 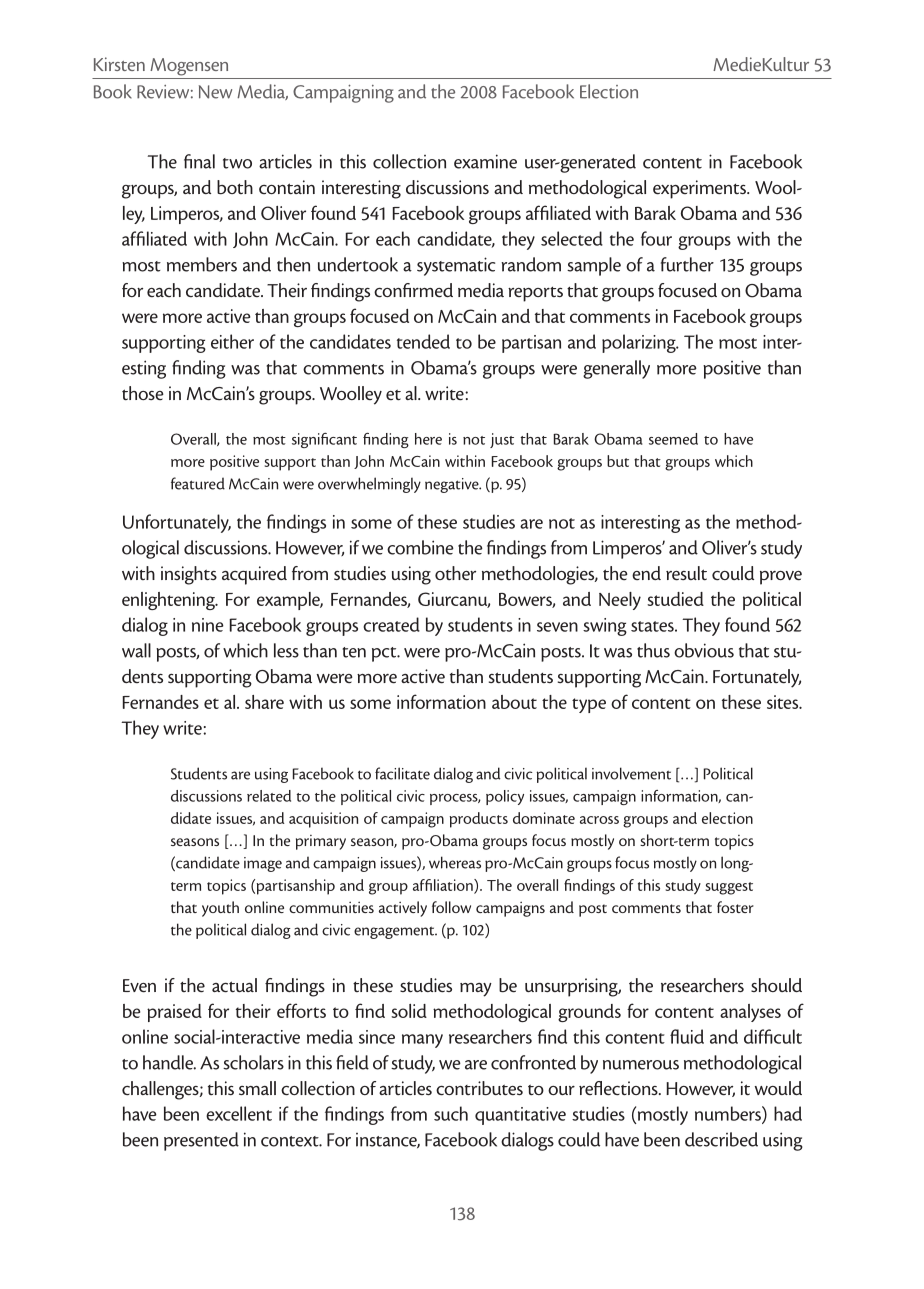 What do you see at coordinates (455, 573) in the screenshot?
I see `other` at bounding box center [455, 573].
